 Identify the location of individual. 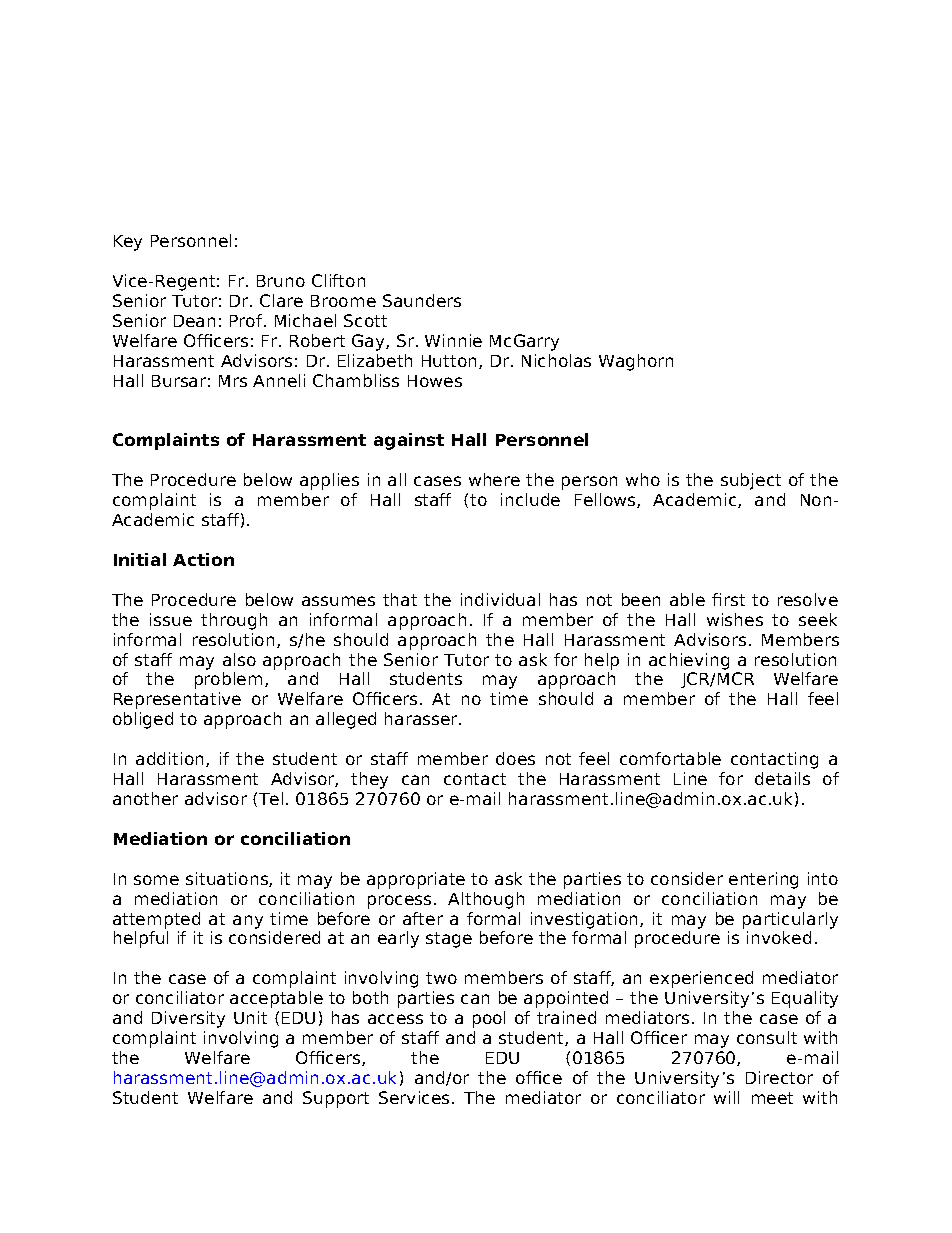
(500, 599).
